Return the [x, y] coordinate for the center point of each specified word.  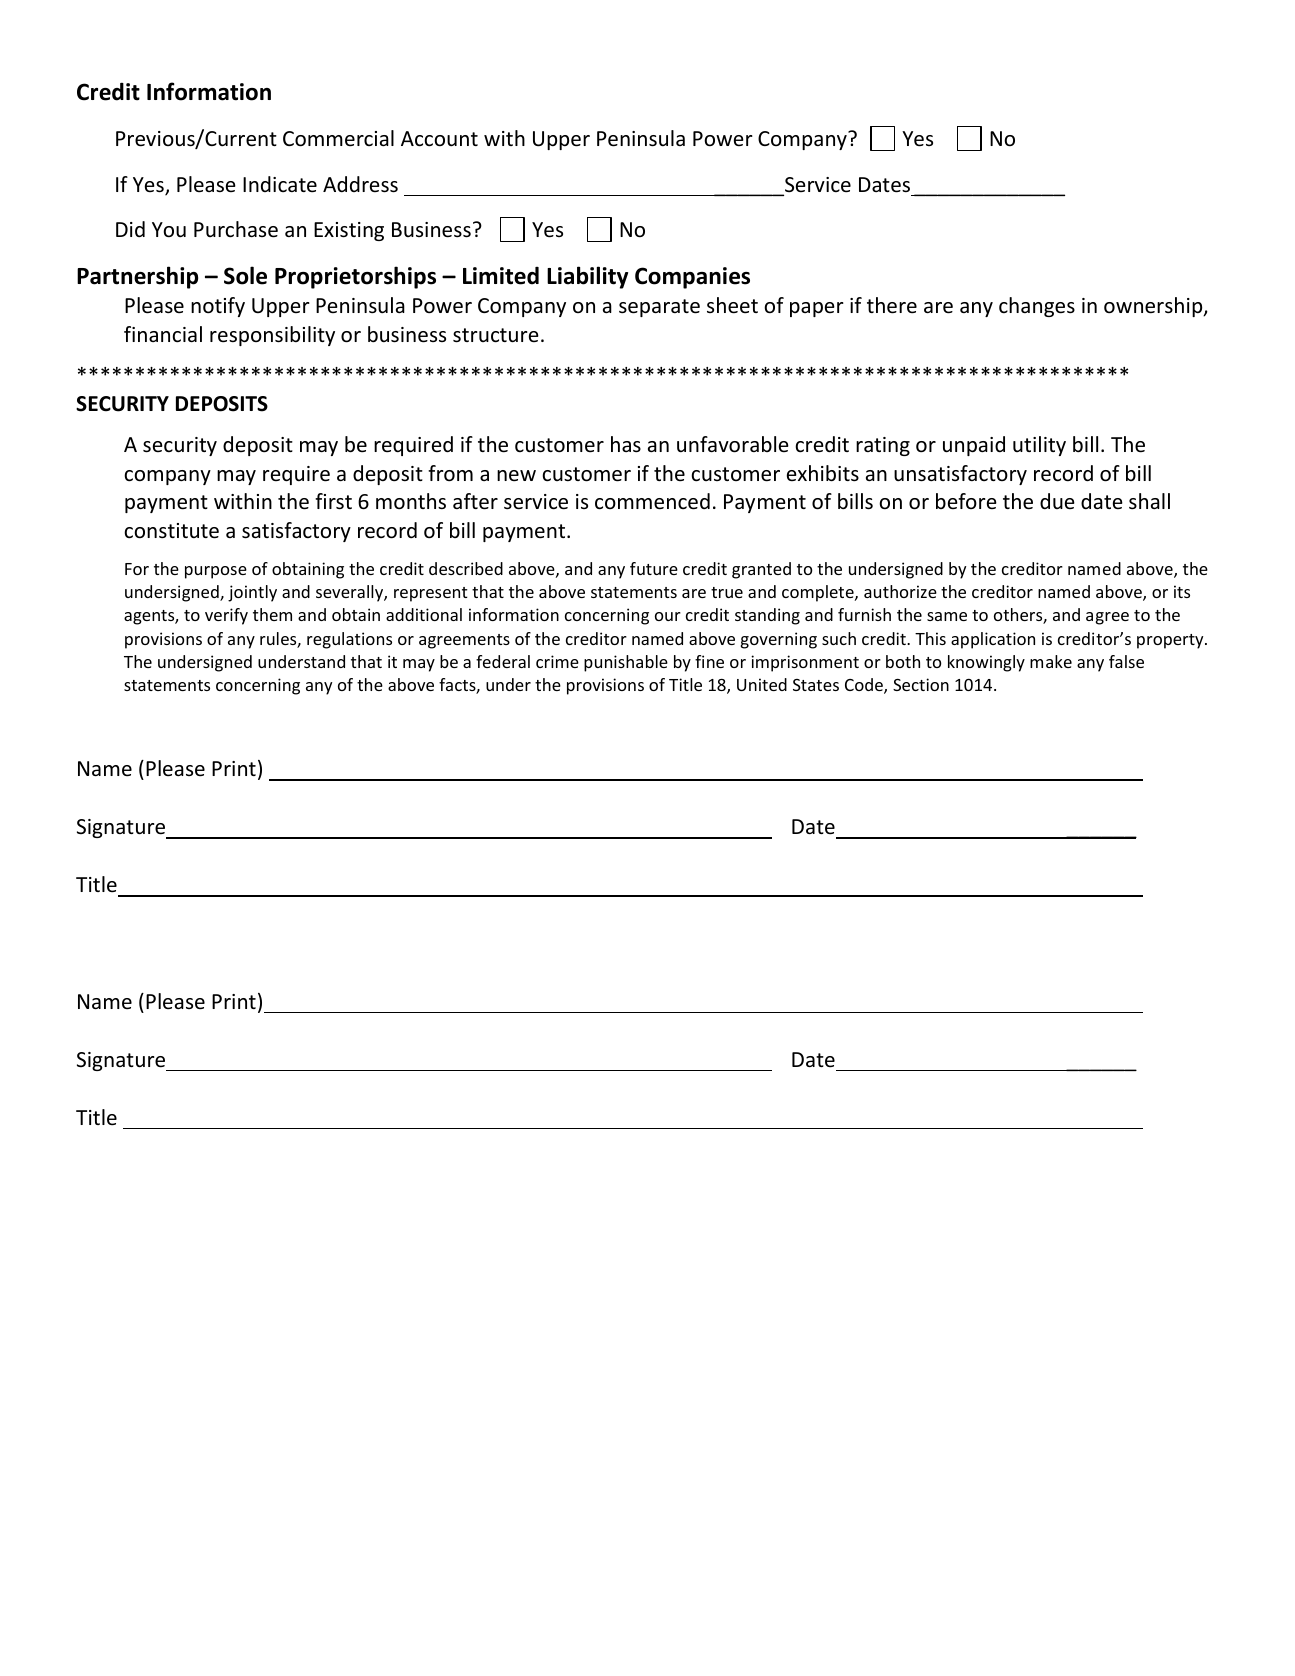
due [1057, 501]
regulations [349, 640]
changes [1037, 307]
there [892, 305]
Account [439, 139]
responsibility [272, 336]
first [333, 501]
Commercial [338, 138]
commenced [652, 501]
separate [659, 308]
